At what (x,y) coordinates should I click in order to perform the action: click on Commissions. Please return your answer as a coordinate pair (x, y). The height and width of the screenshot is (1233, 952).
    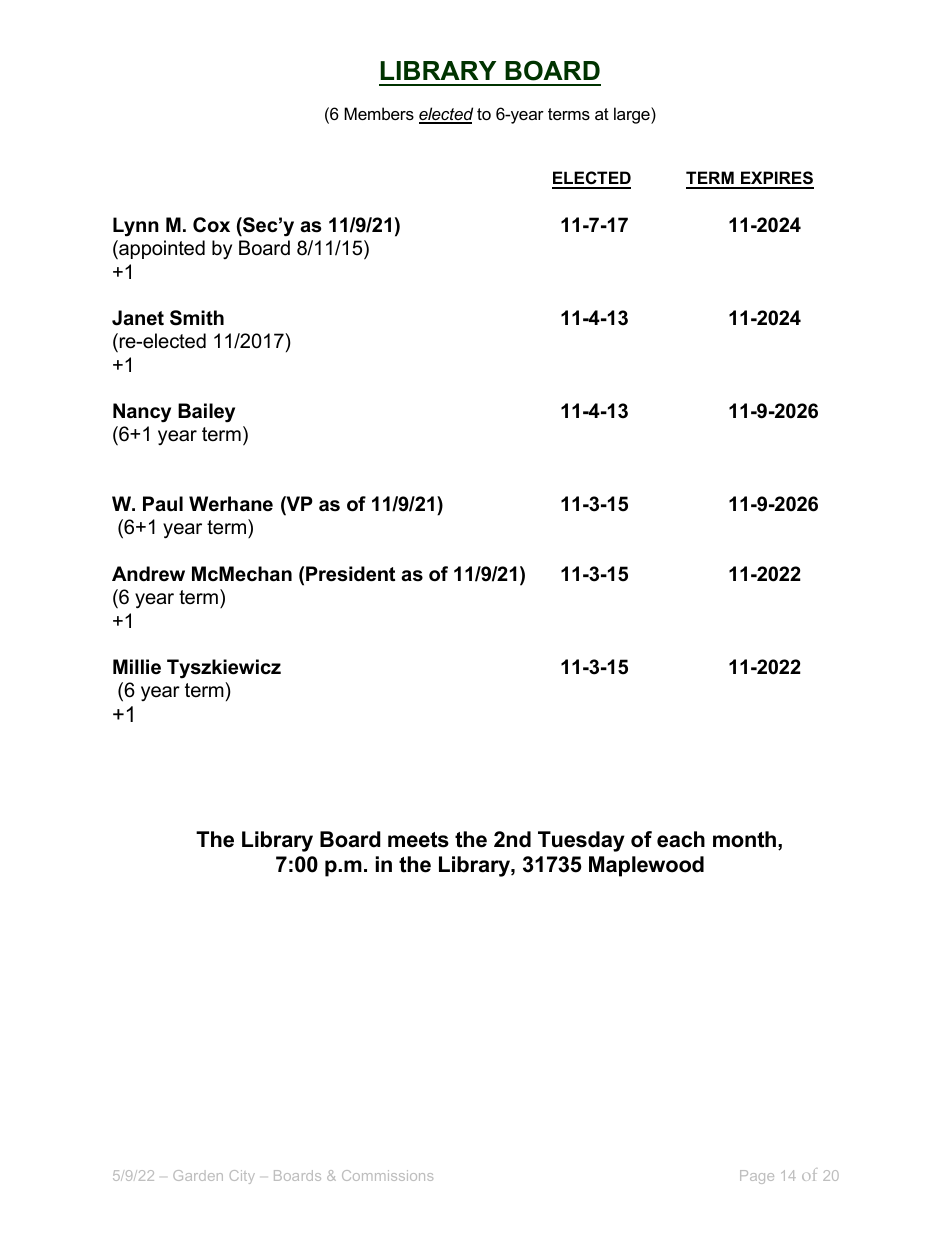
    Looking at the image, I should click on (387, 1175).
